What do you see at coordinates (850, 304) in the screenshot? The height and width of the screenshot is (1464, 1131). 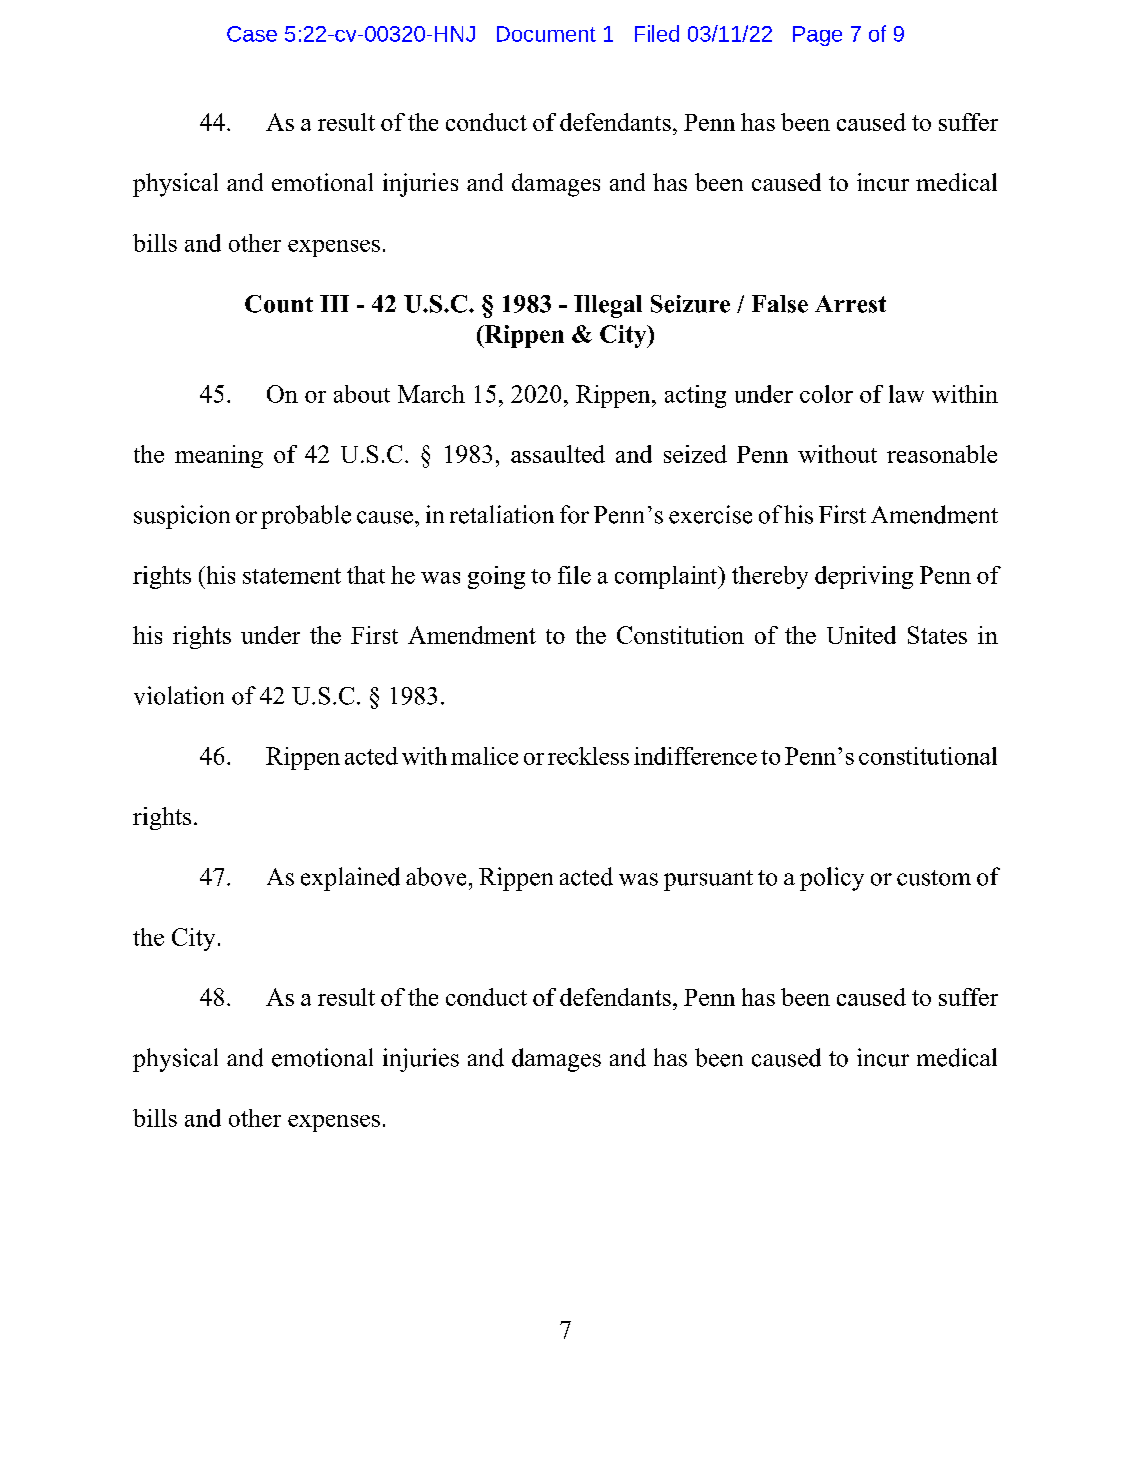 I see `Arrest` at bounding box center [850, 304].
